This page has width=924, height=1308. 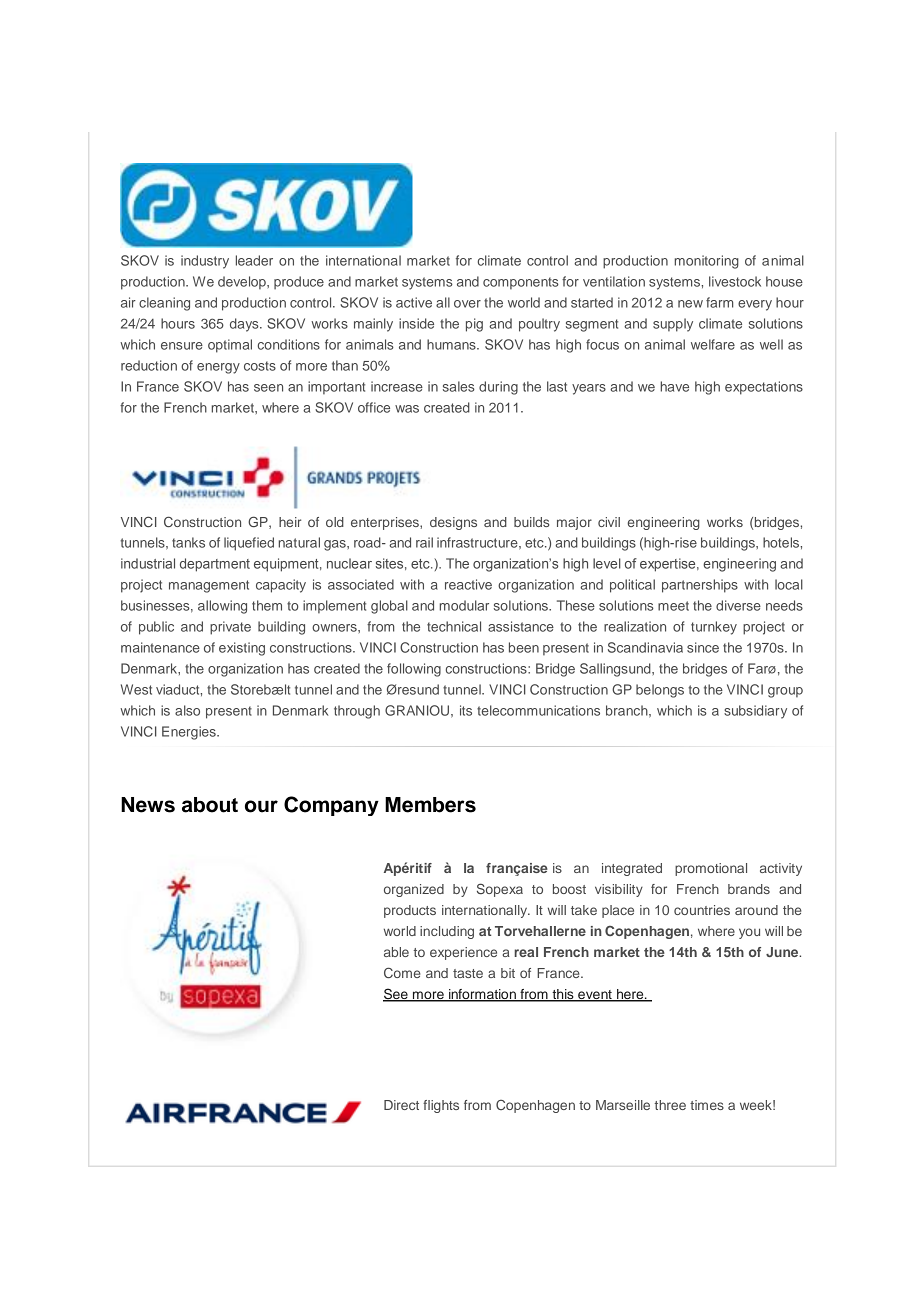 What do you see at coordinates (441, 1106) in the page?
I see `flights` at bounding box center [441, 1106].
